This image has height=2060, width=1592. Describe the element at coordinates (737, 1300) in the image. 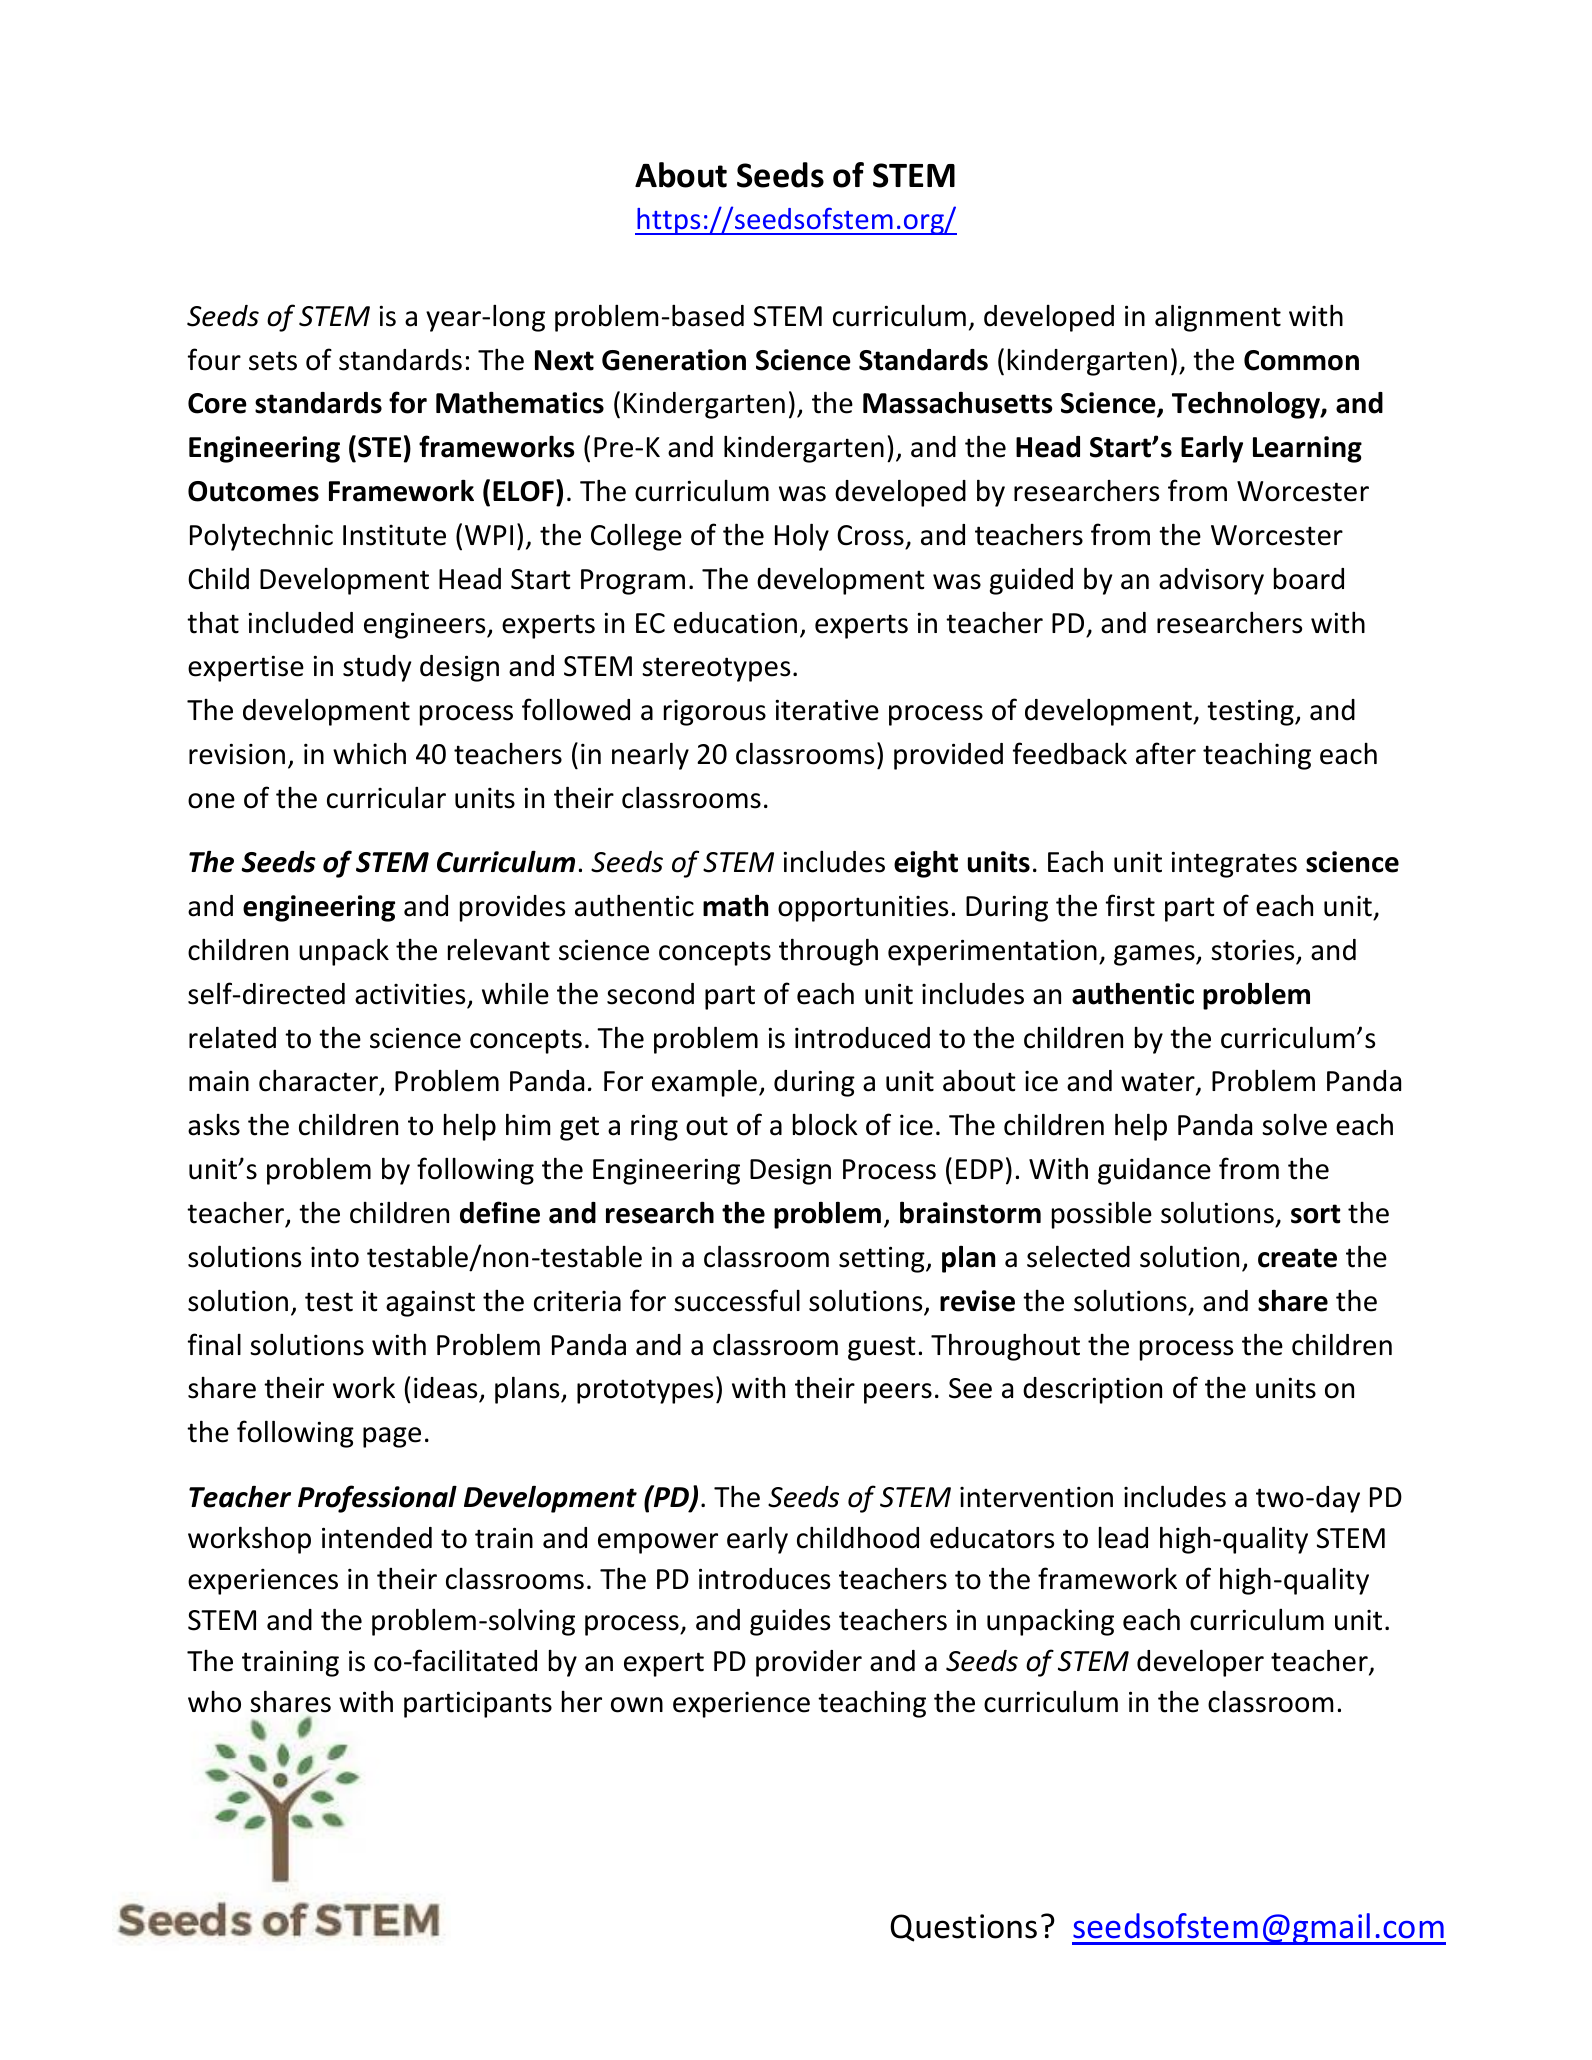

I see `successful` at that location.
